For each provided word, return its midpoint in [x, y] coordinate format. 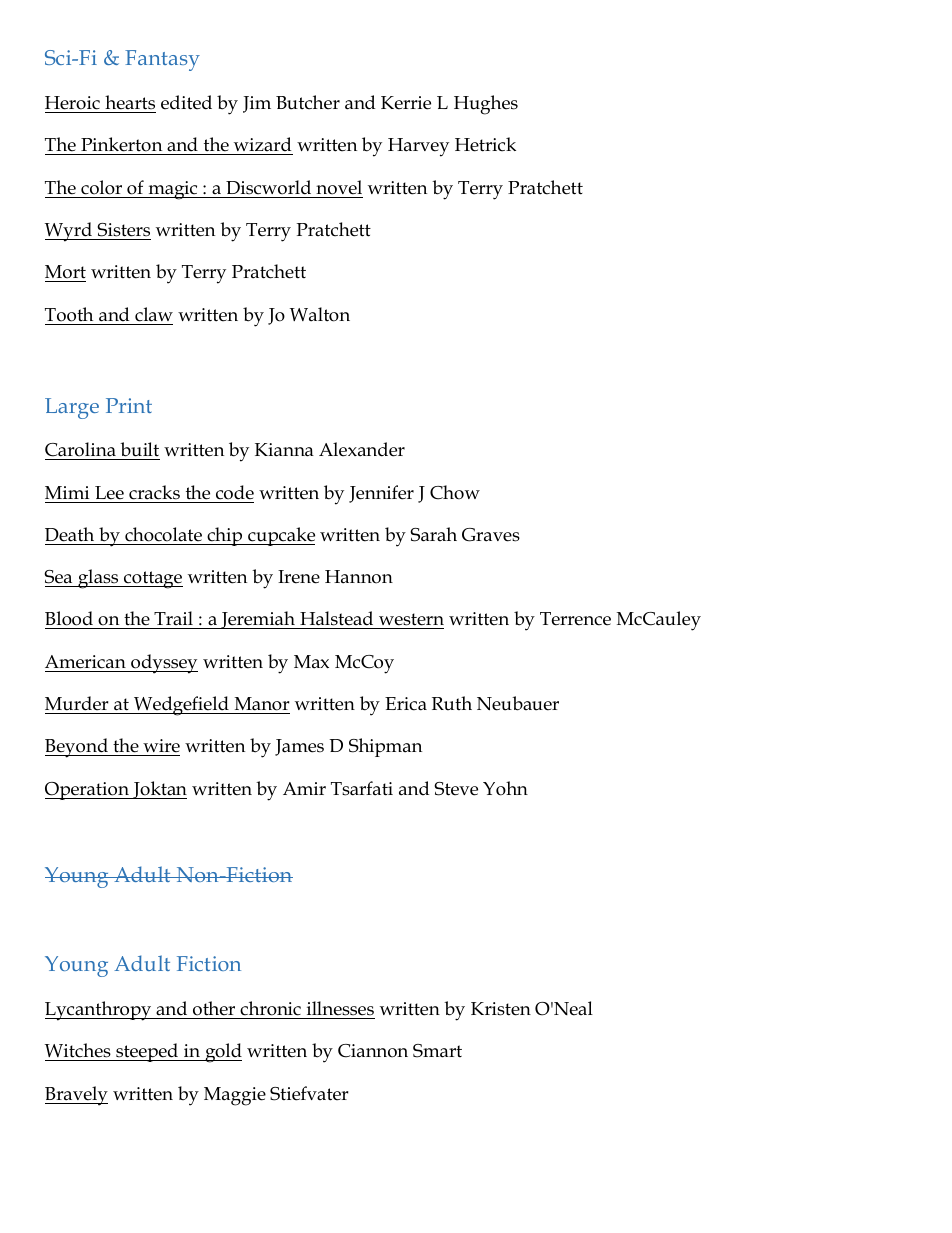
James [299, 747]
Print [129, 405]
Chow [455, 492]
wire [160, 747]
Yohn [505, 788]
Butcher [308, 102]
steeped [147, 1052]
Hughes [486, 105]
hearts [129, 104]
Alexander [362, 449]
